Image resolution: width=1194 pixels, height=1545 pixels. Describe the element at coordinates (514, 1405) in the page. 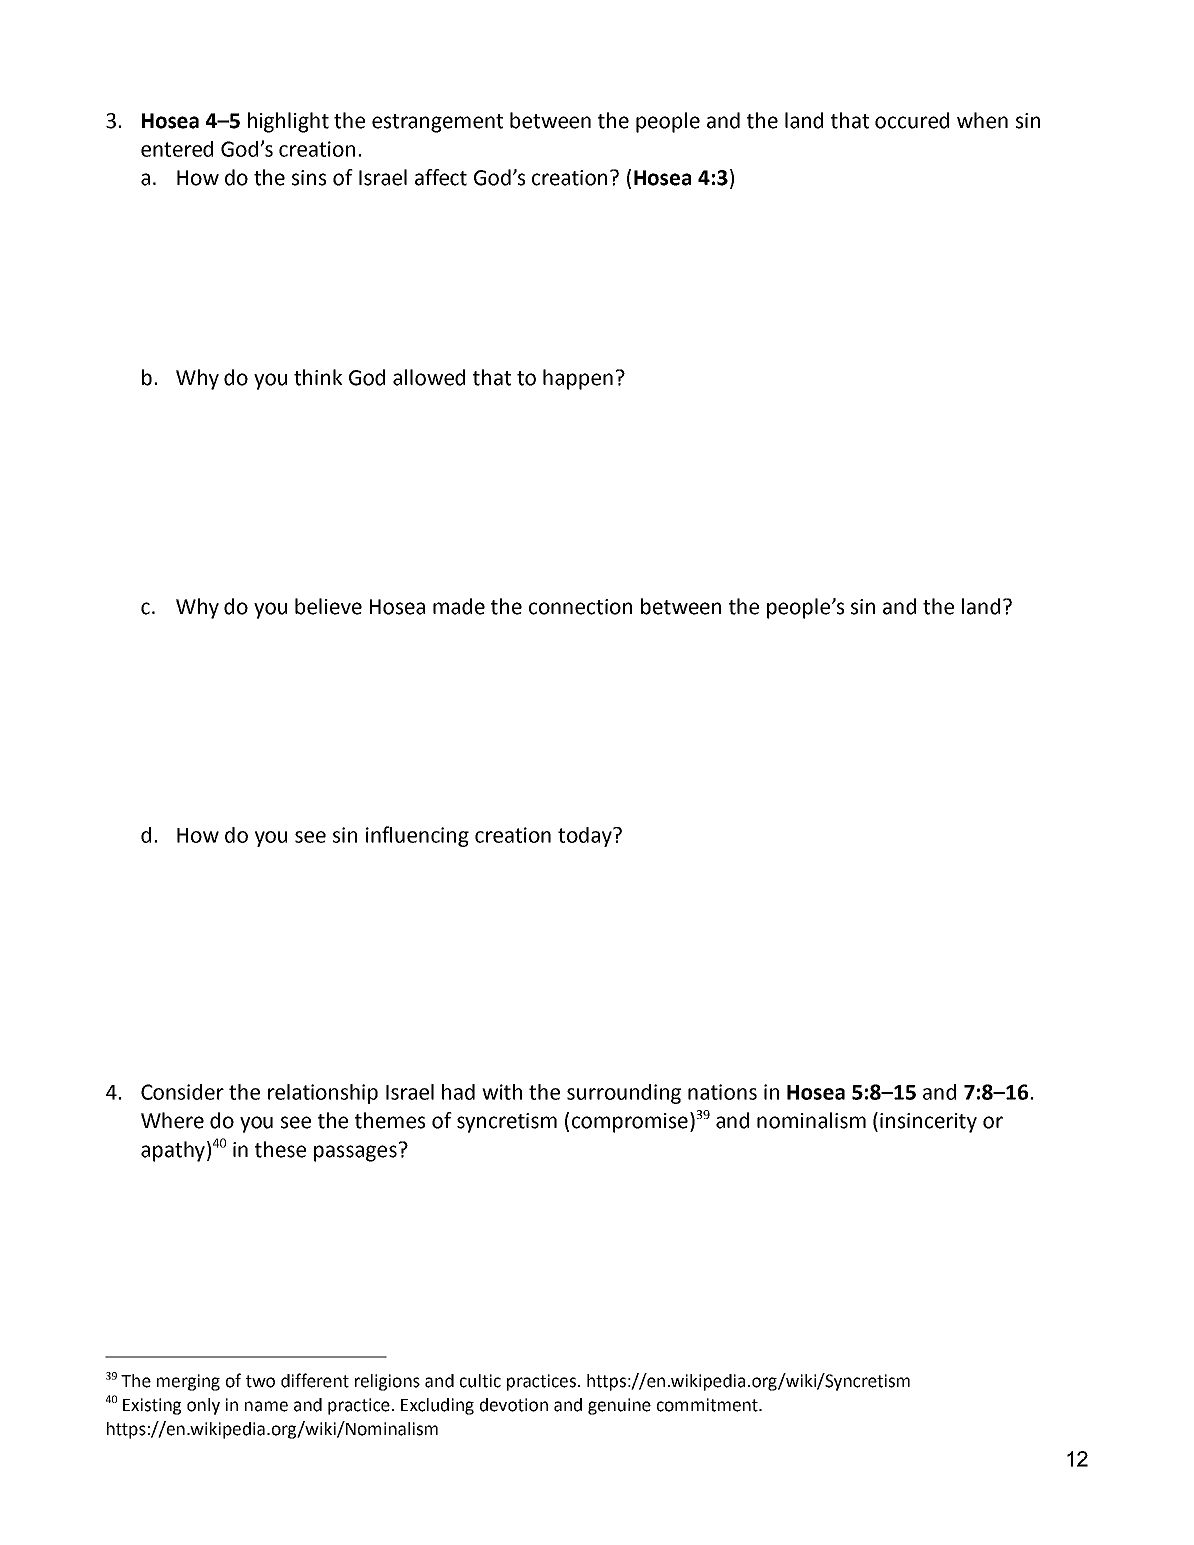

I see `devotion` at that location.
